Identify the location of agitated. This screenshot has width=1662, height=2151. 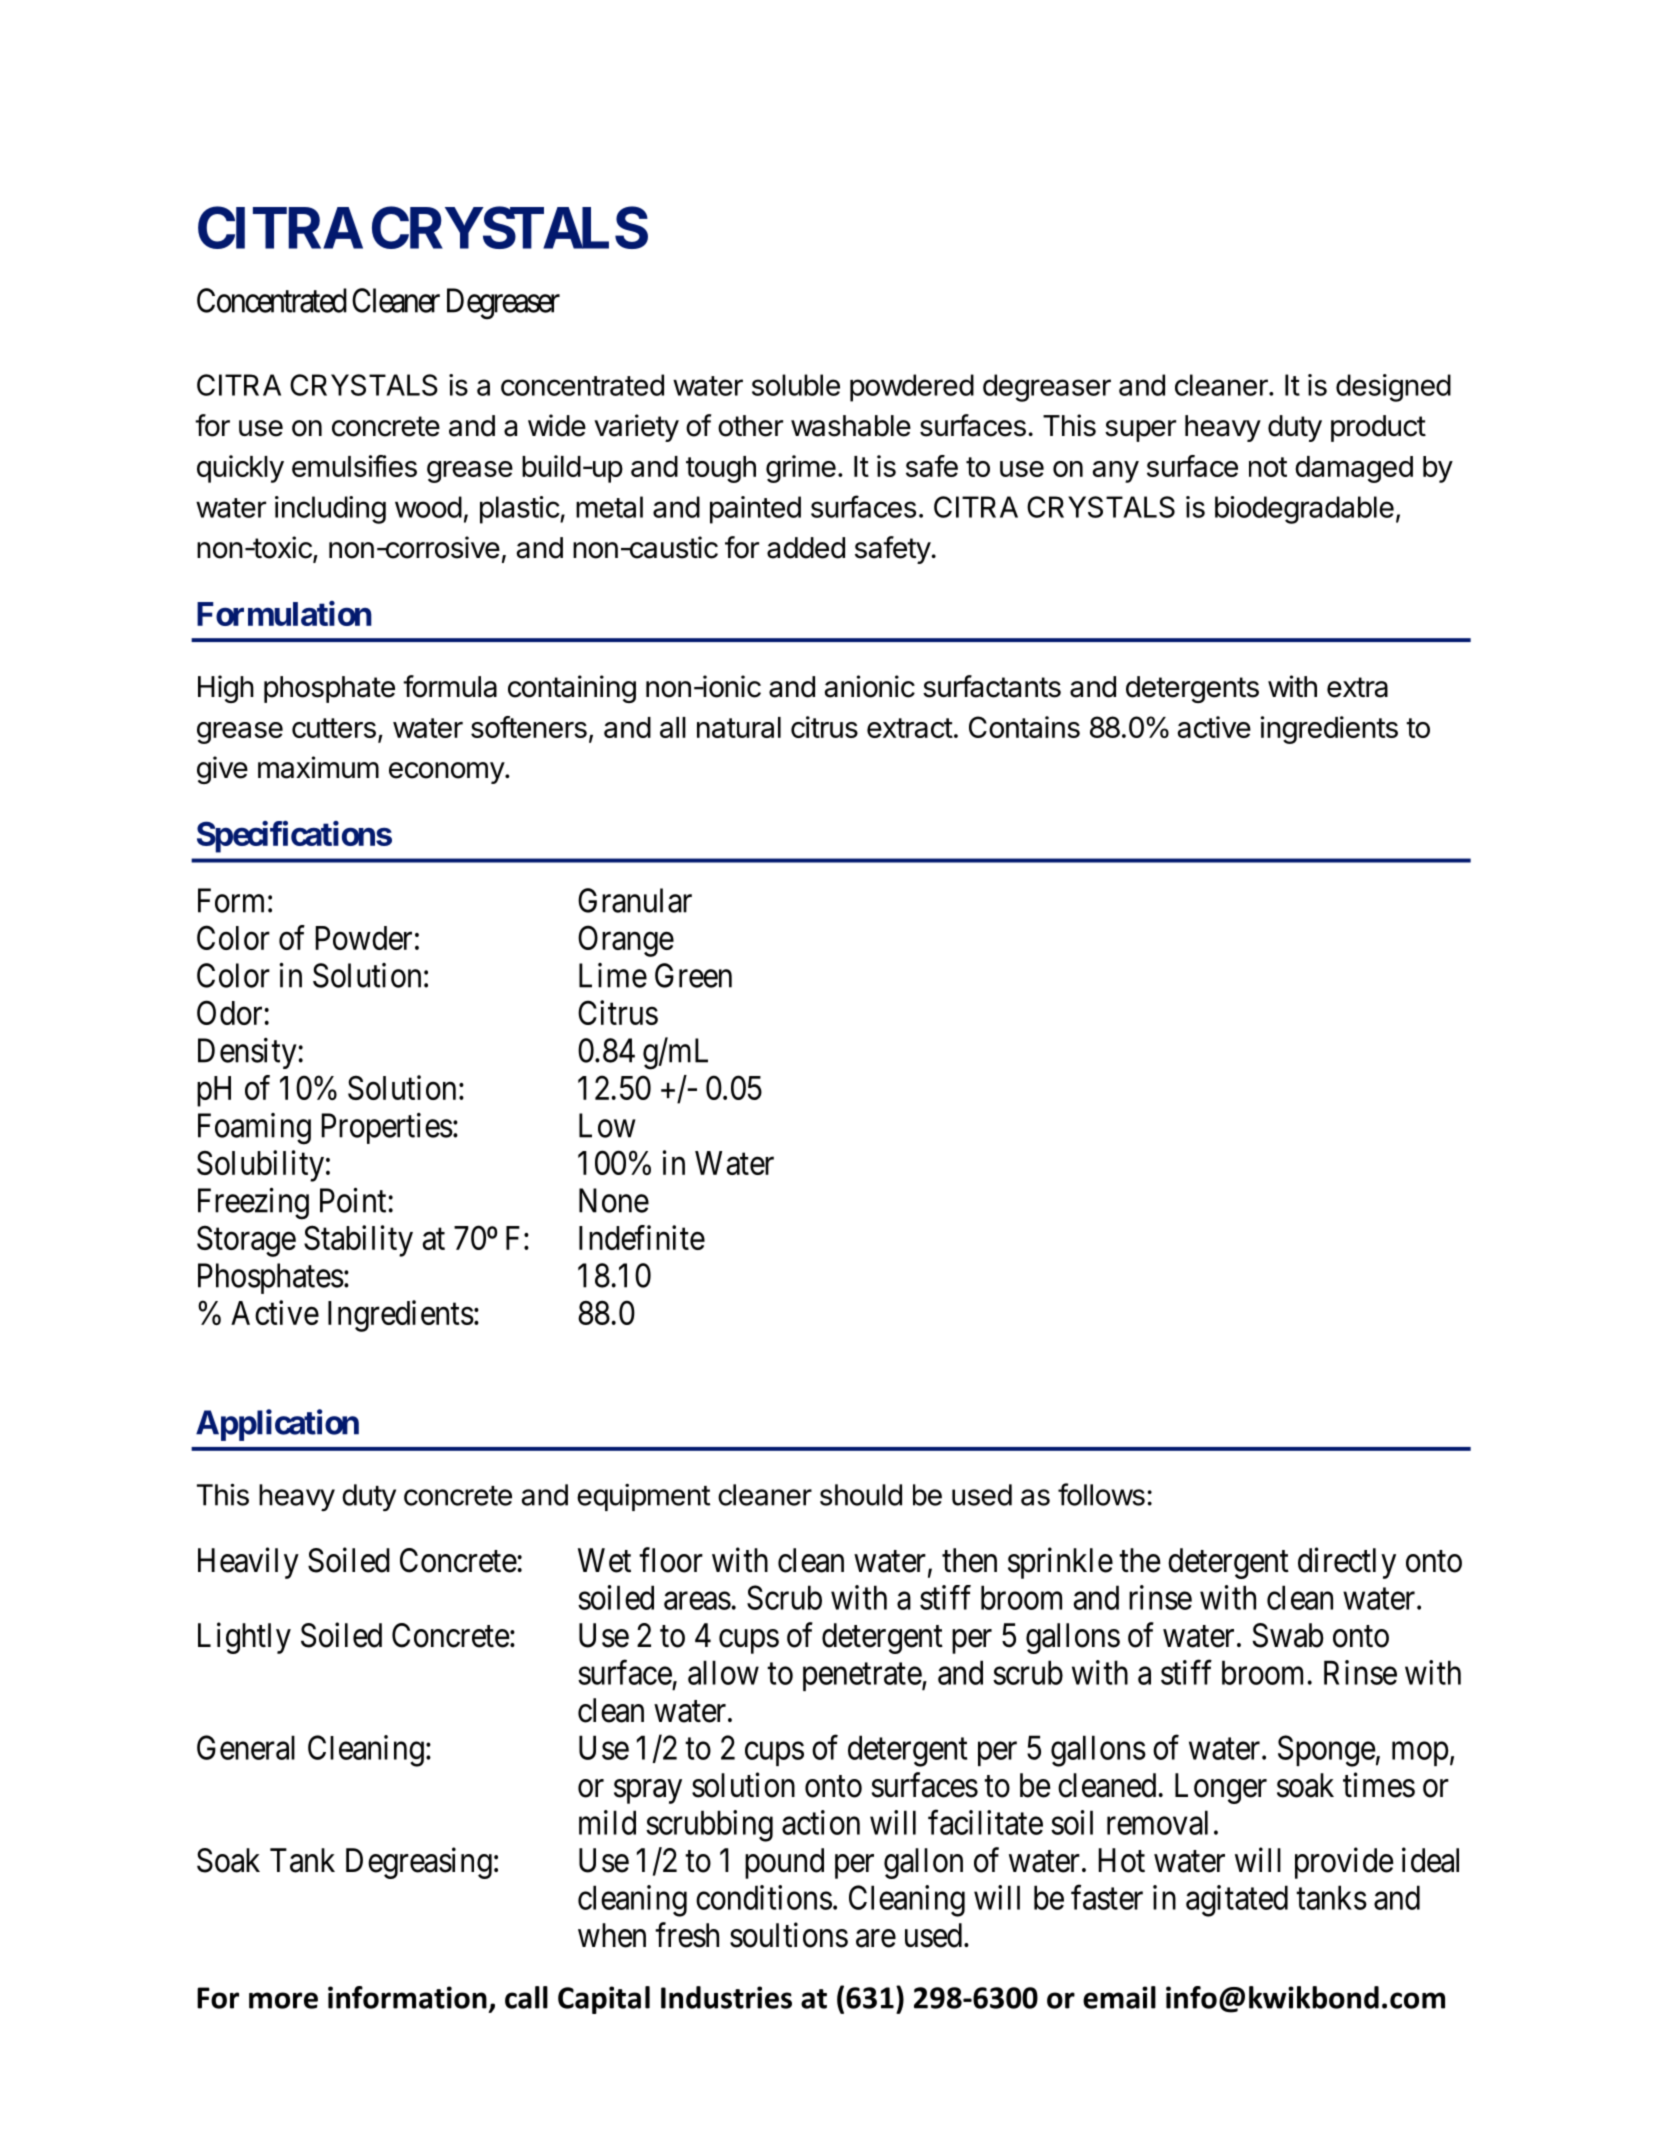
(1237, 1901).
